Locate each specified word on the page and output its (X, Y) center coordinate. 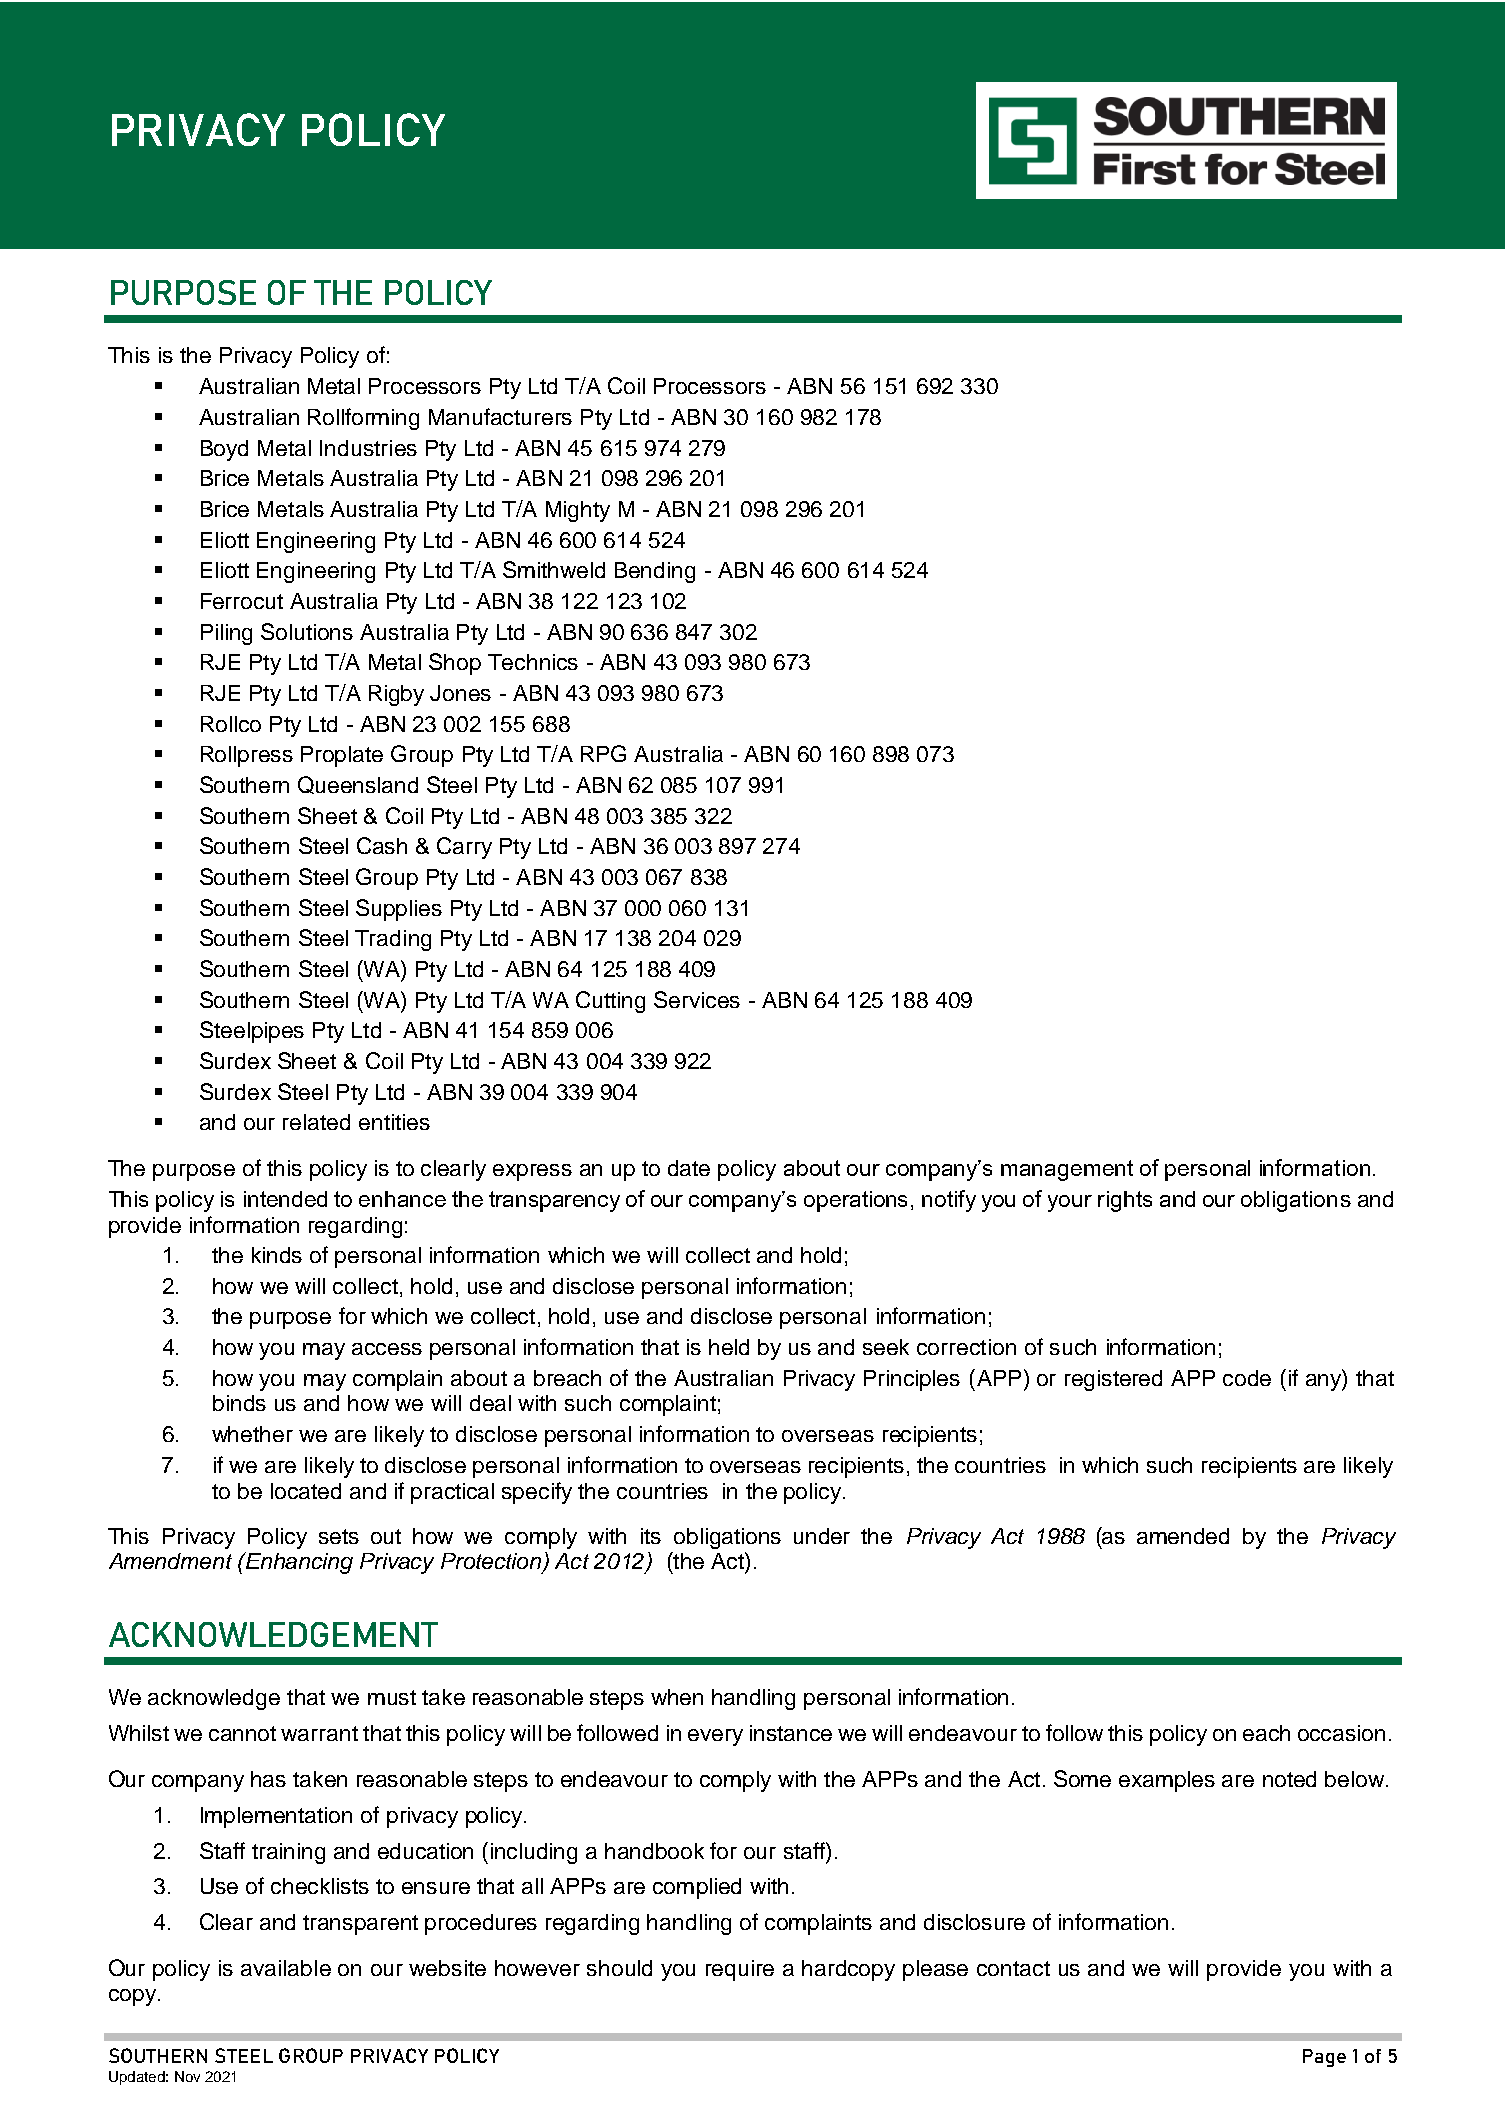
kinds (277, 1255)
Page (1324, 2058)
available (286, 1968)
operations (855, 1201)
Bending (655, 572)
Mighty (578, 511)
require (740, 1970)
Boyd (224, 450)
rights (1125, 1201)
